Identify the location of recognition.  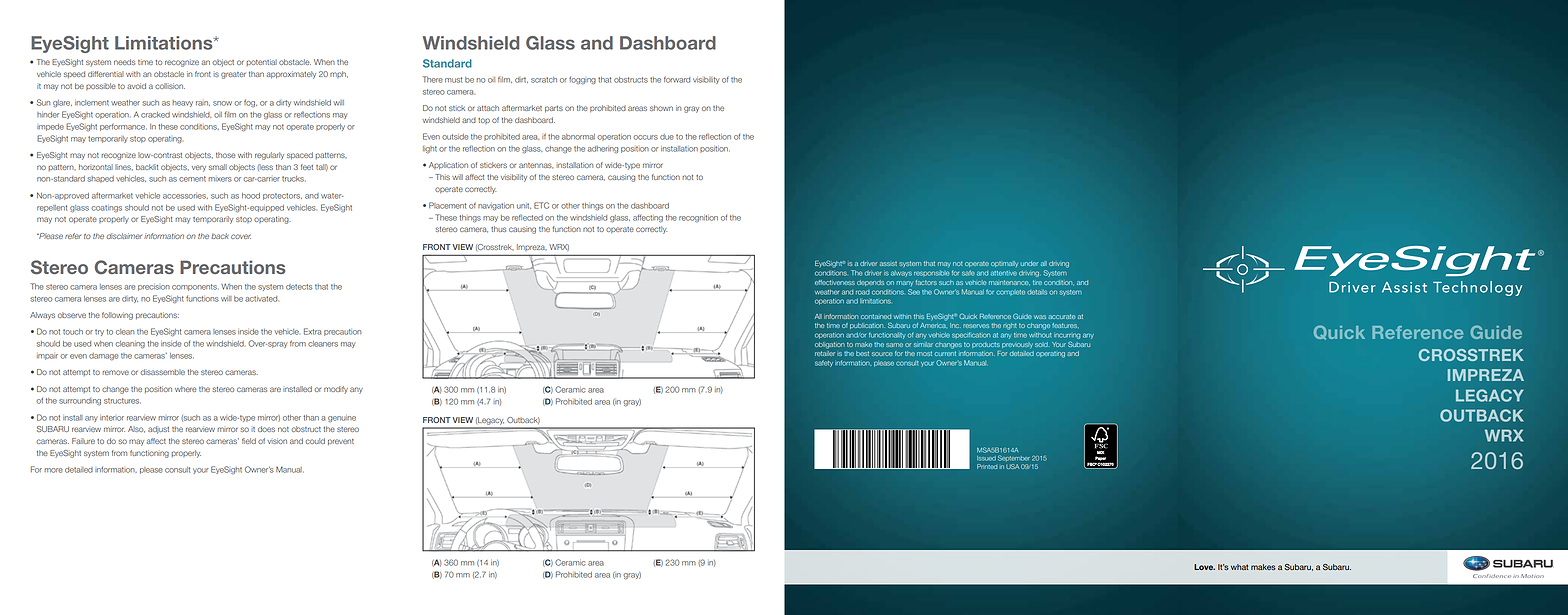
(698, 218).
